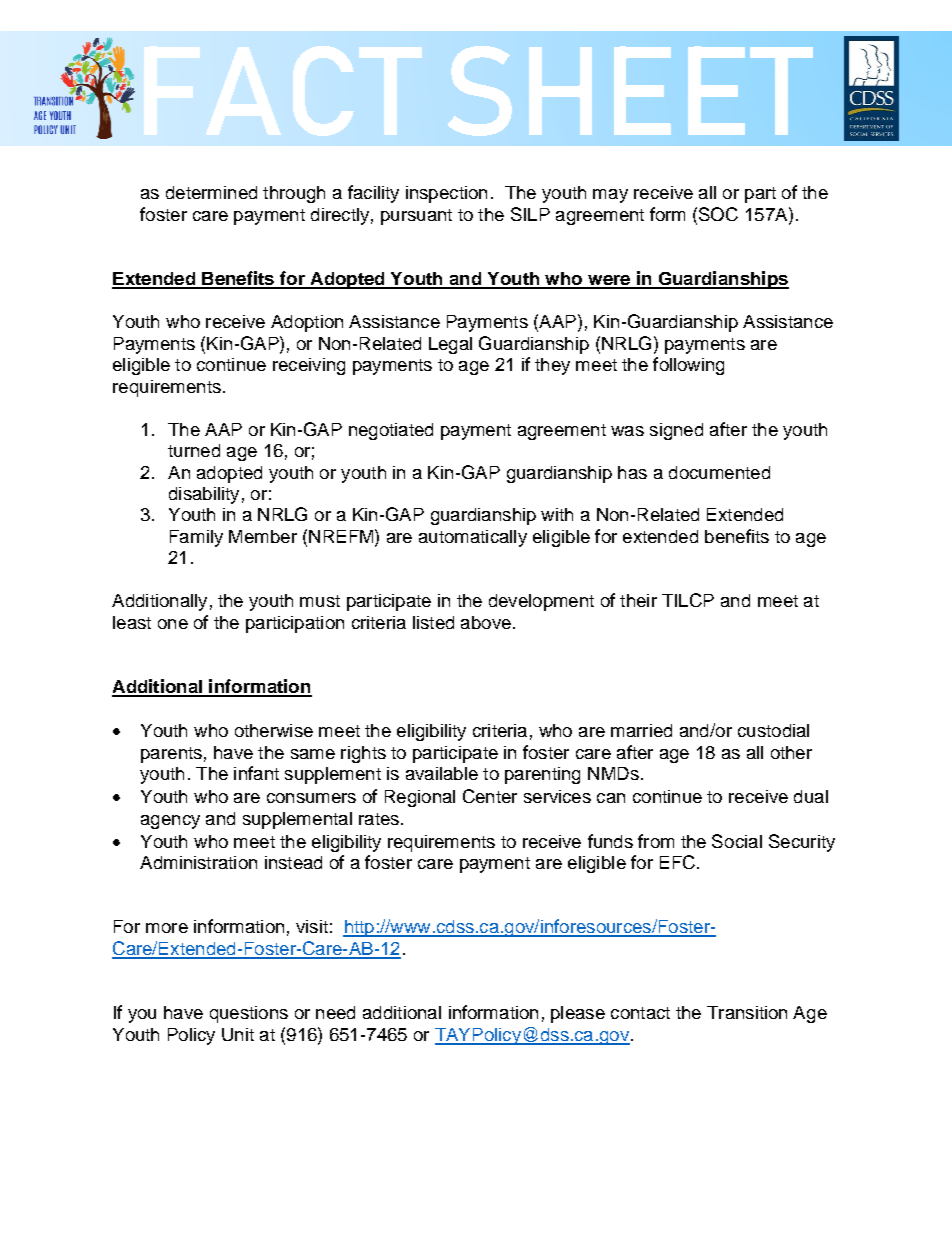  Describe the element at coordinates (486, 622) in the page. I see `above` at that location.
